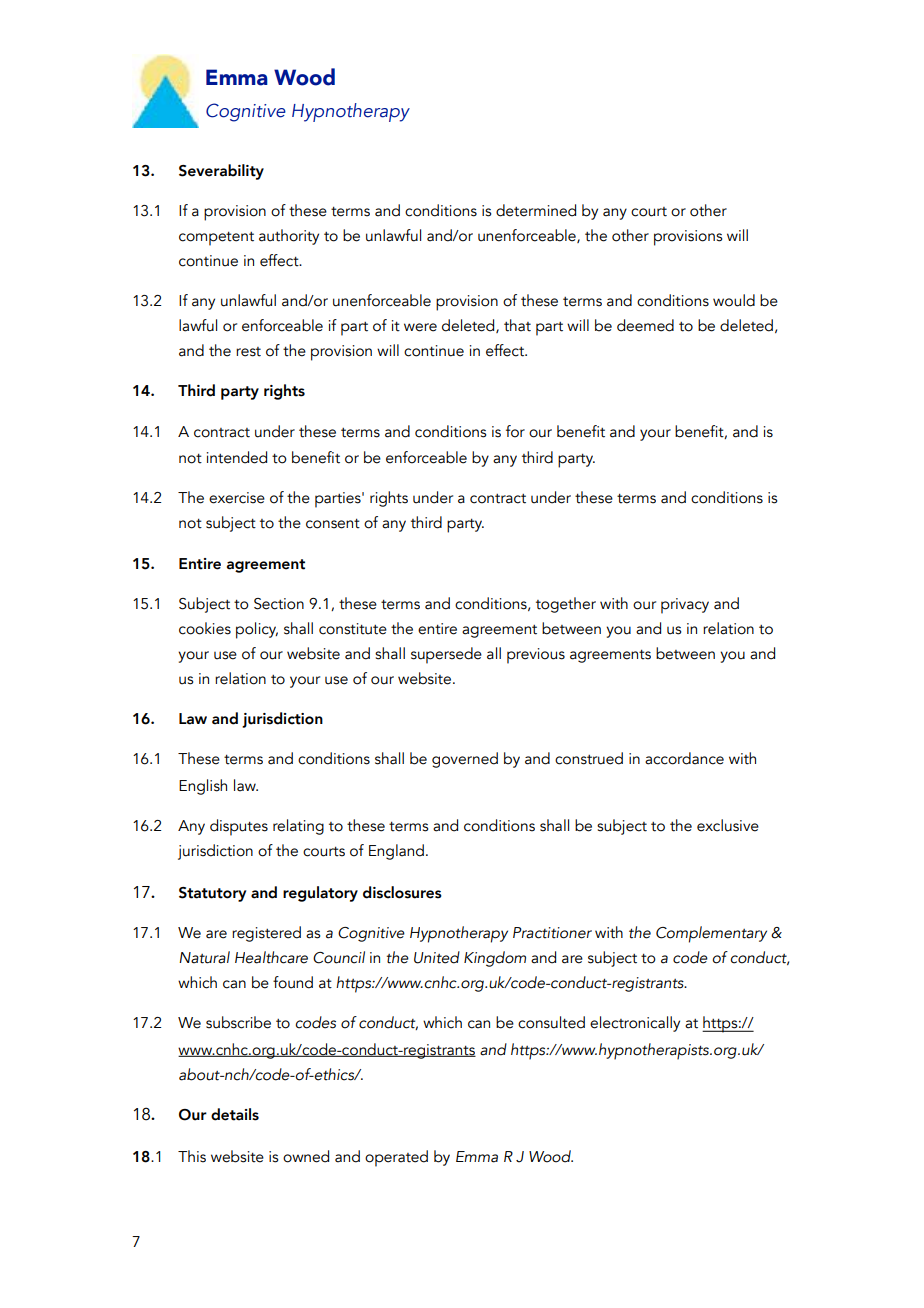 The image size is (924, 1308). I want to click on supersede, so click(446, 655).
